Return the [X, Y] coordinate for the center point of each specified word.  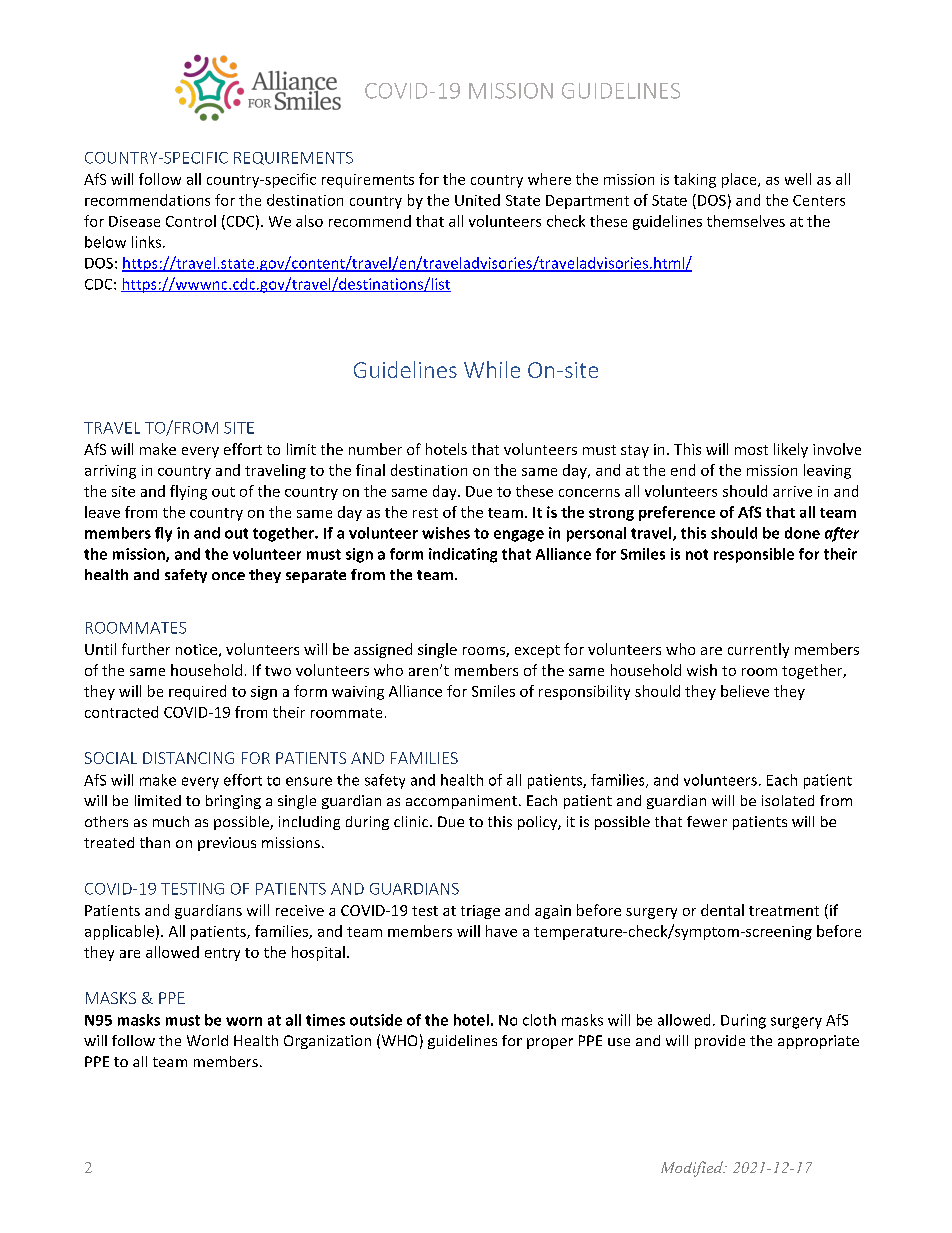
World [207, 1040]
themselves [746, 221]
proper [550, 1043]
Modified [693, 1169]
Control [191, 221]
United [477, 200]
